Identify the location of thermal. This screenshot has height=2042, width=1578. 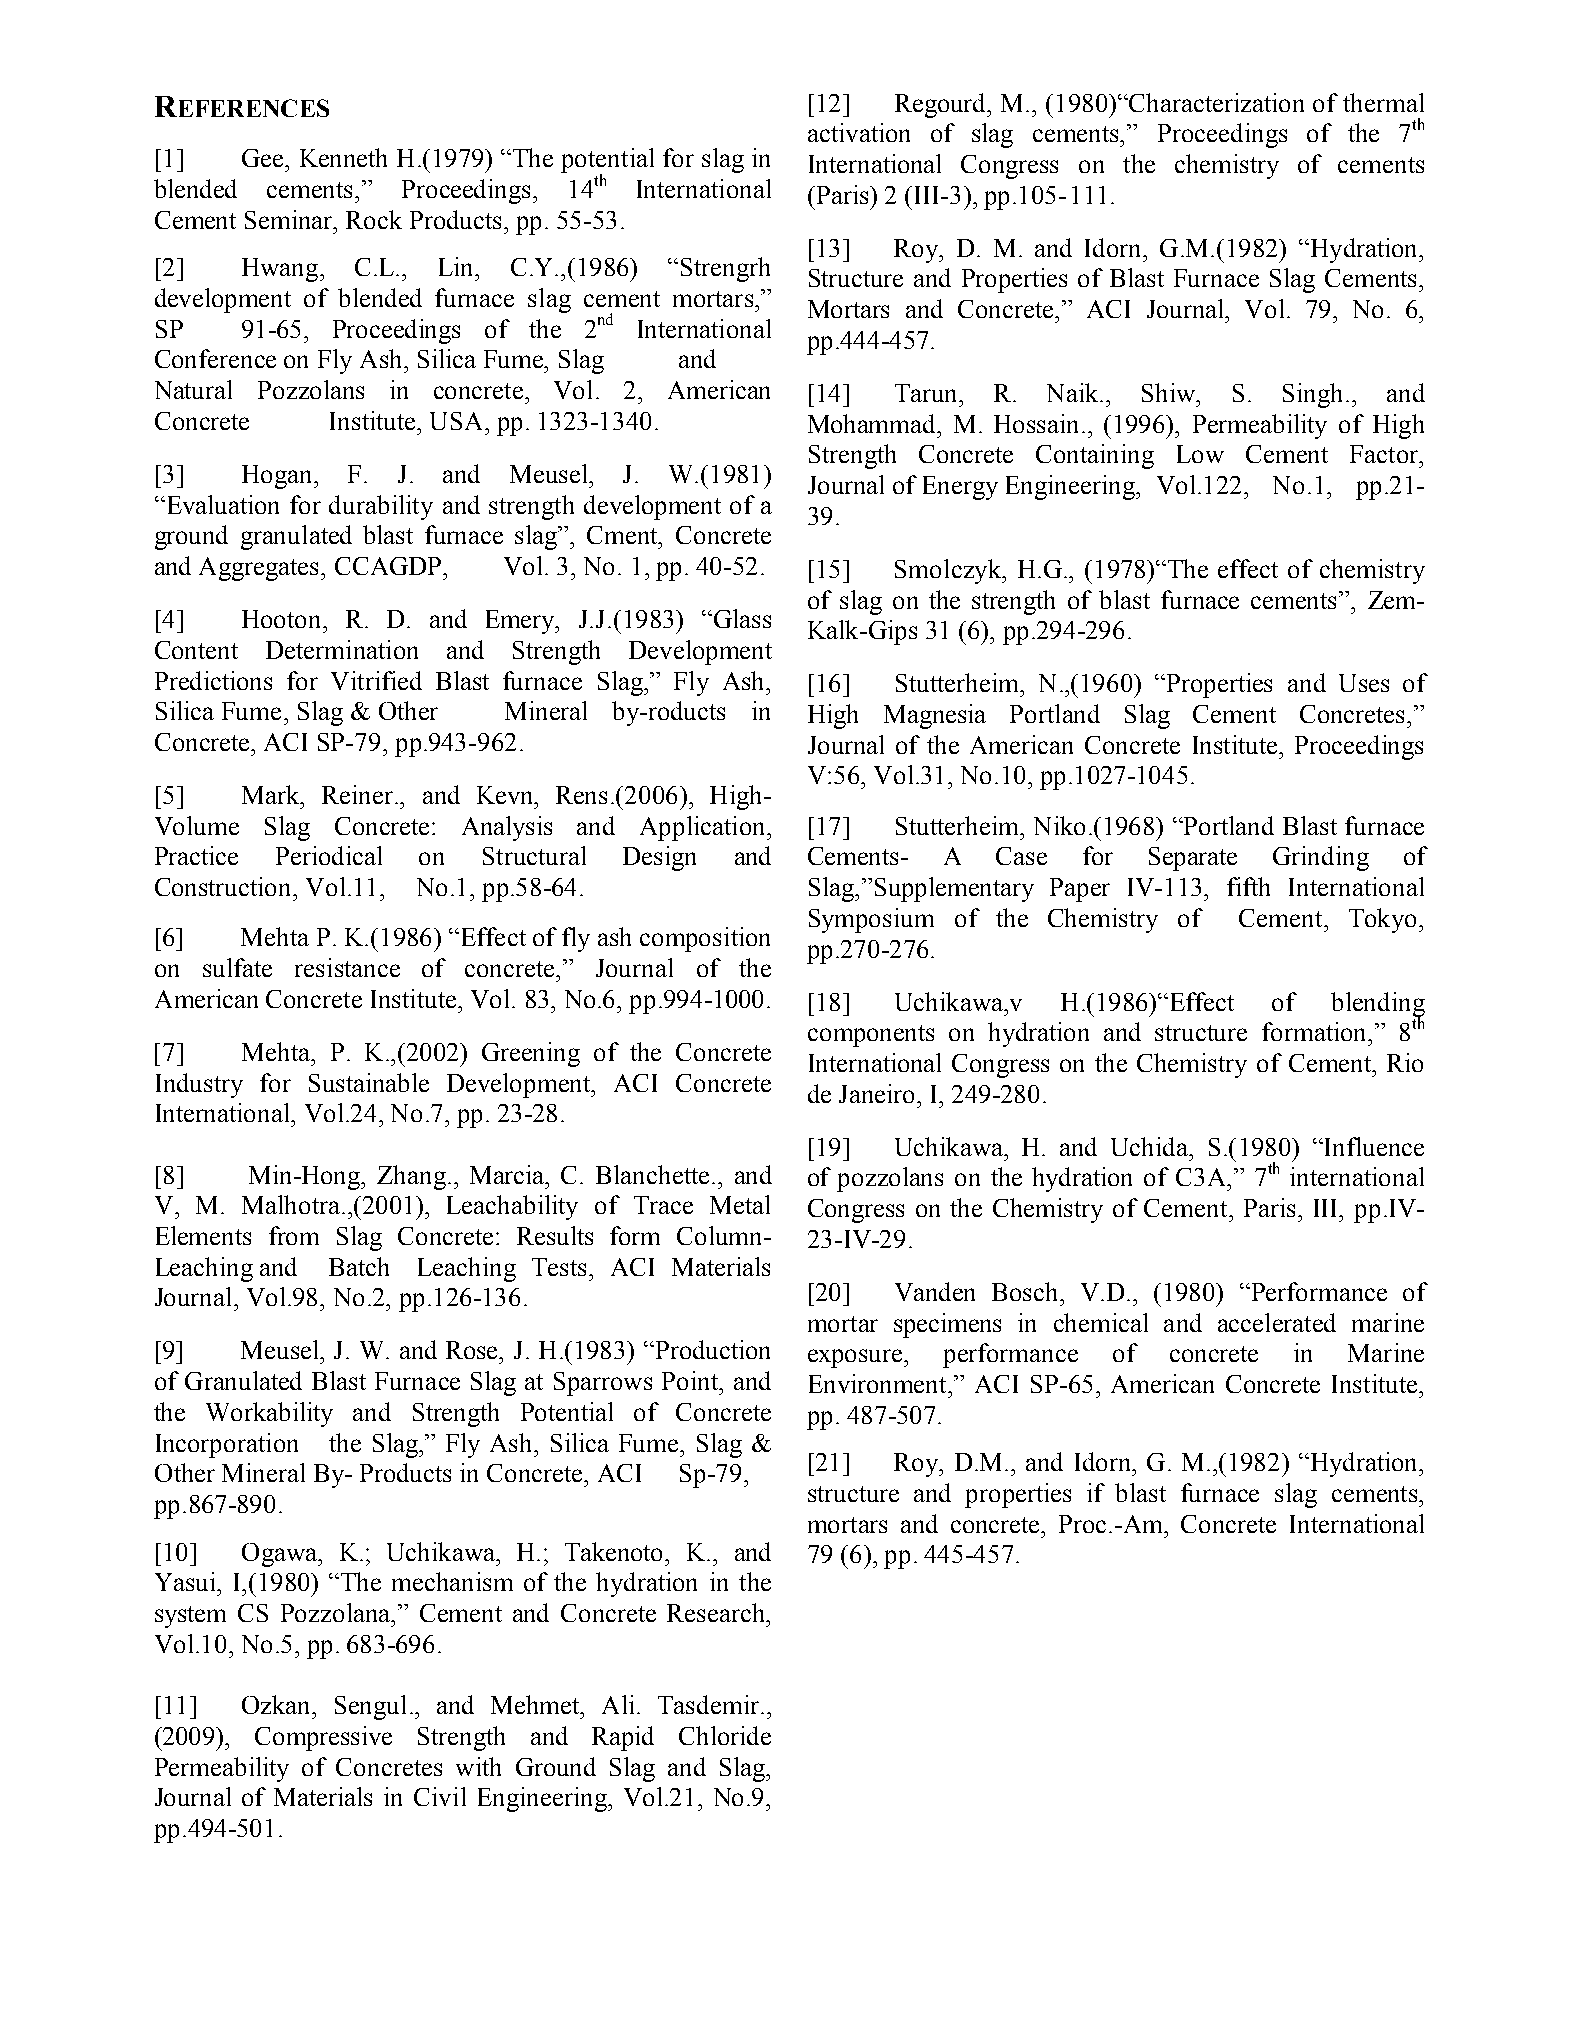
(1383, 102).
